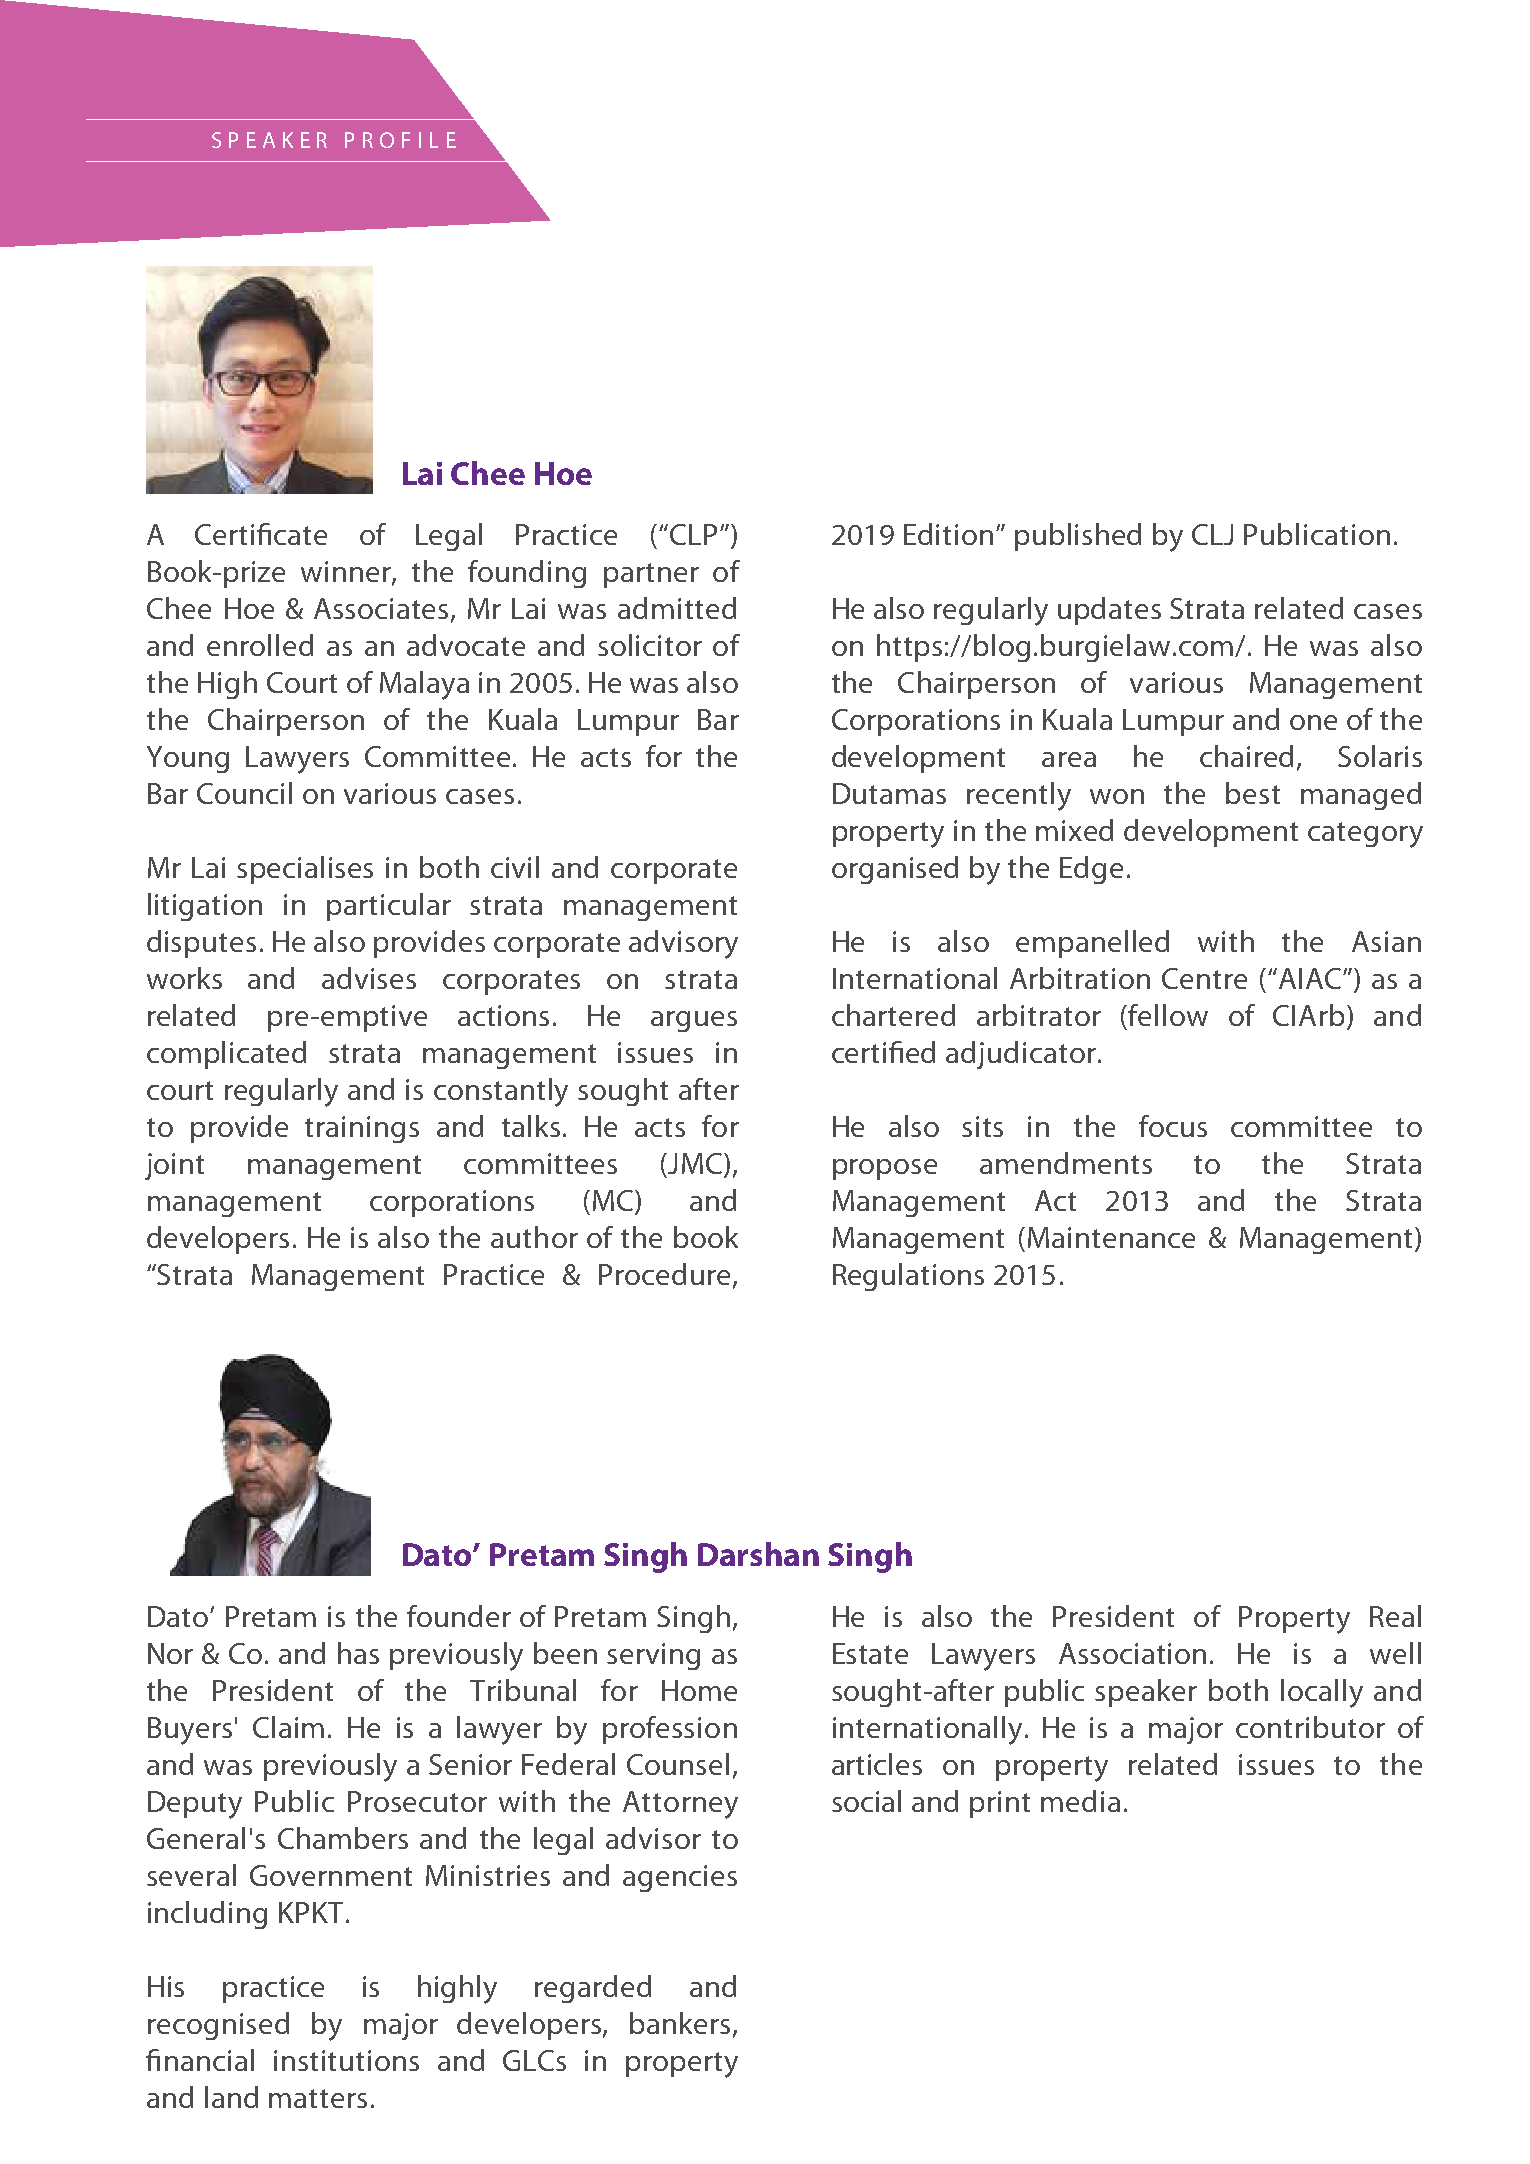 This page has height=2164, width=1530. What do you see at coordinates (400, 140) in the page?
I see `PROFILE` at bounding box center [400, 140].
